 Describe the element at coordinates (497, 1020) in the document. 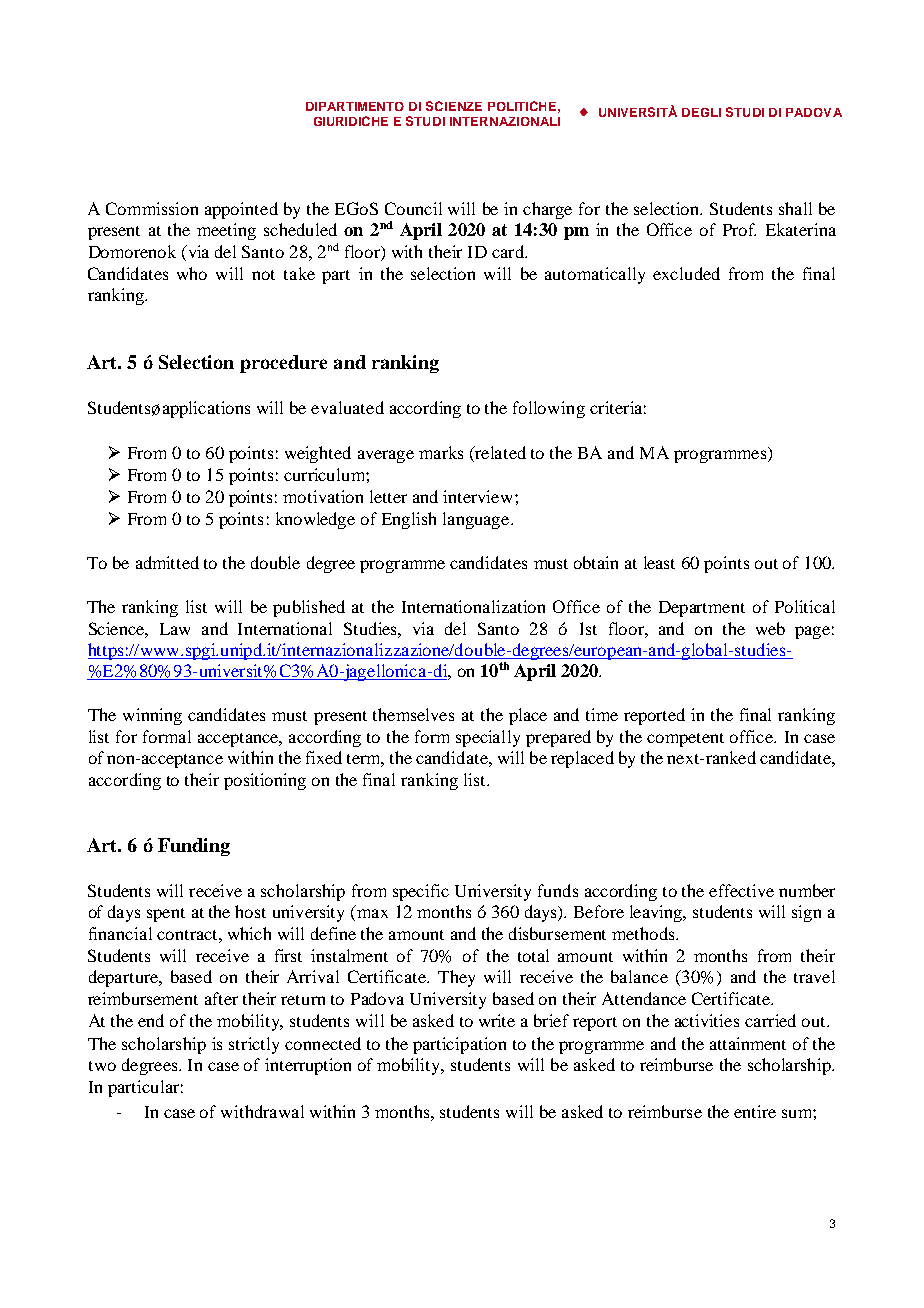

I see `write` at that location.
